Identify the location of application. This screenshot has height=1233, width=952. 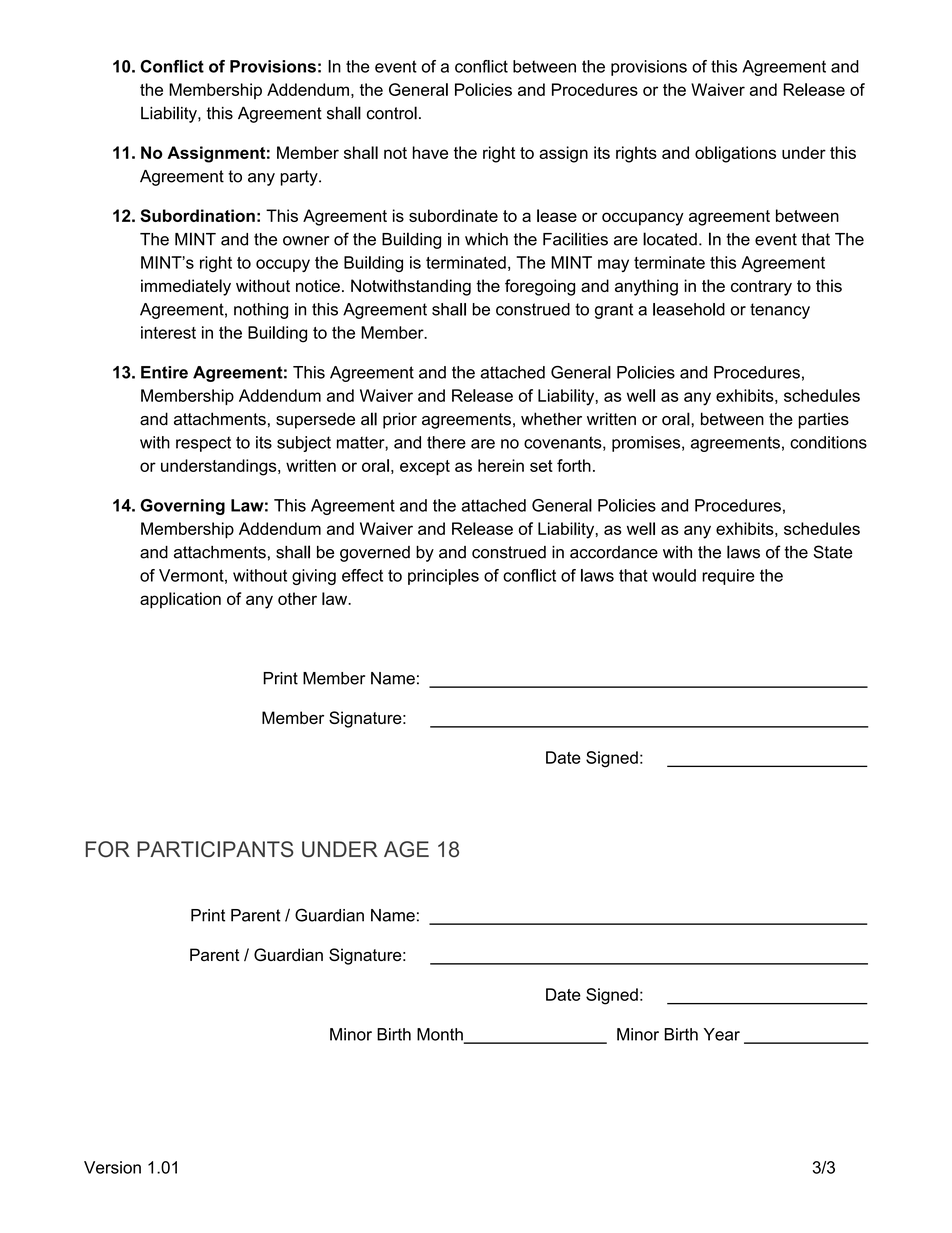
(180, 600).
